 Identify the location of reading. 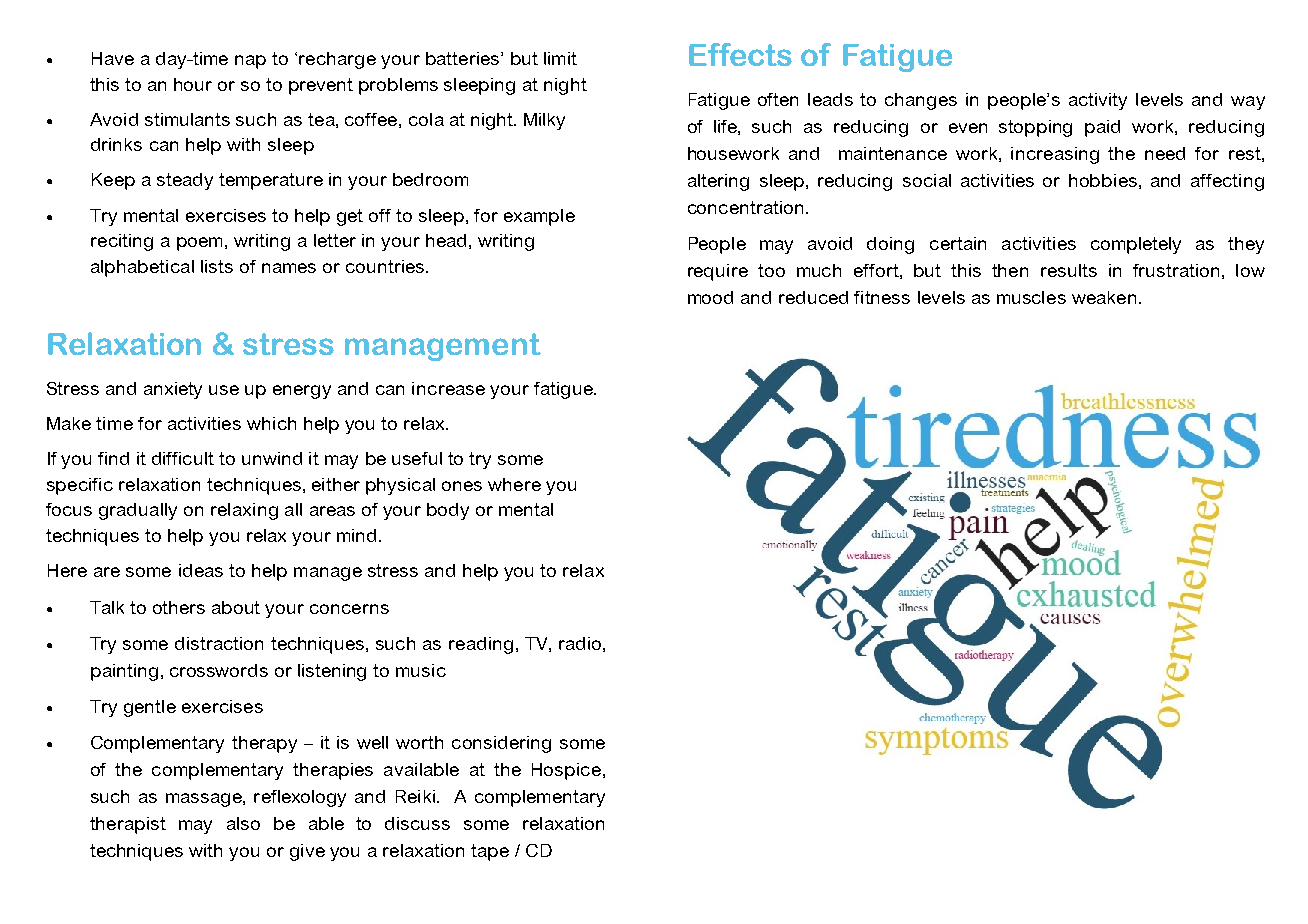
(481, 645).
